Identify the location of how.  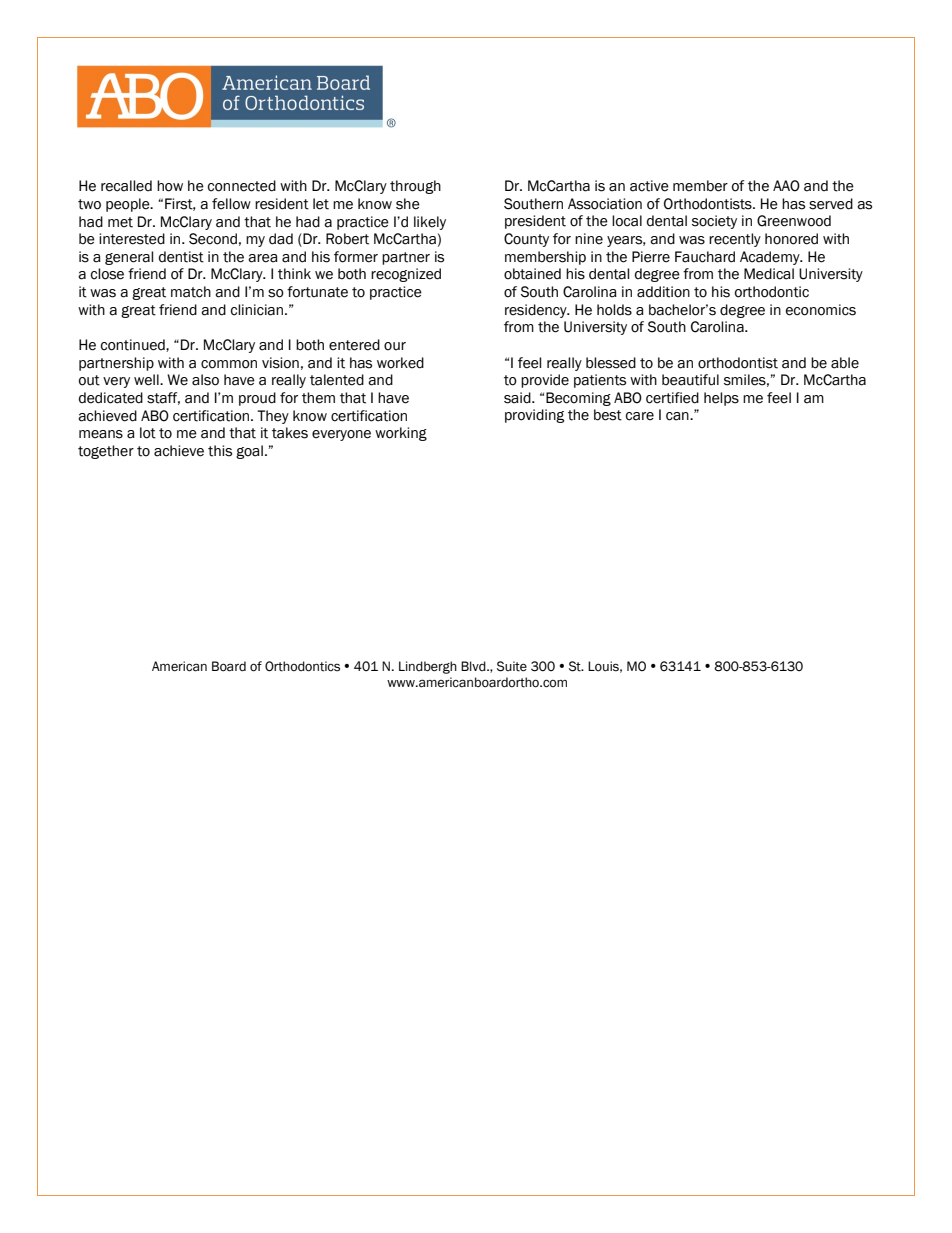
(170, 186).
